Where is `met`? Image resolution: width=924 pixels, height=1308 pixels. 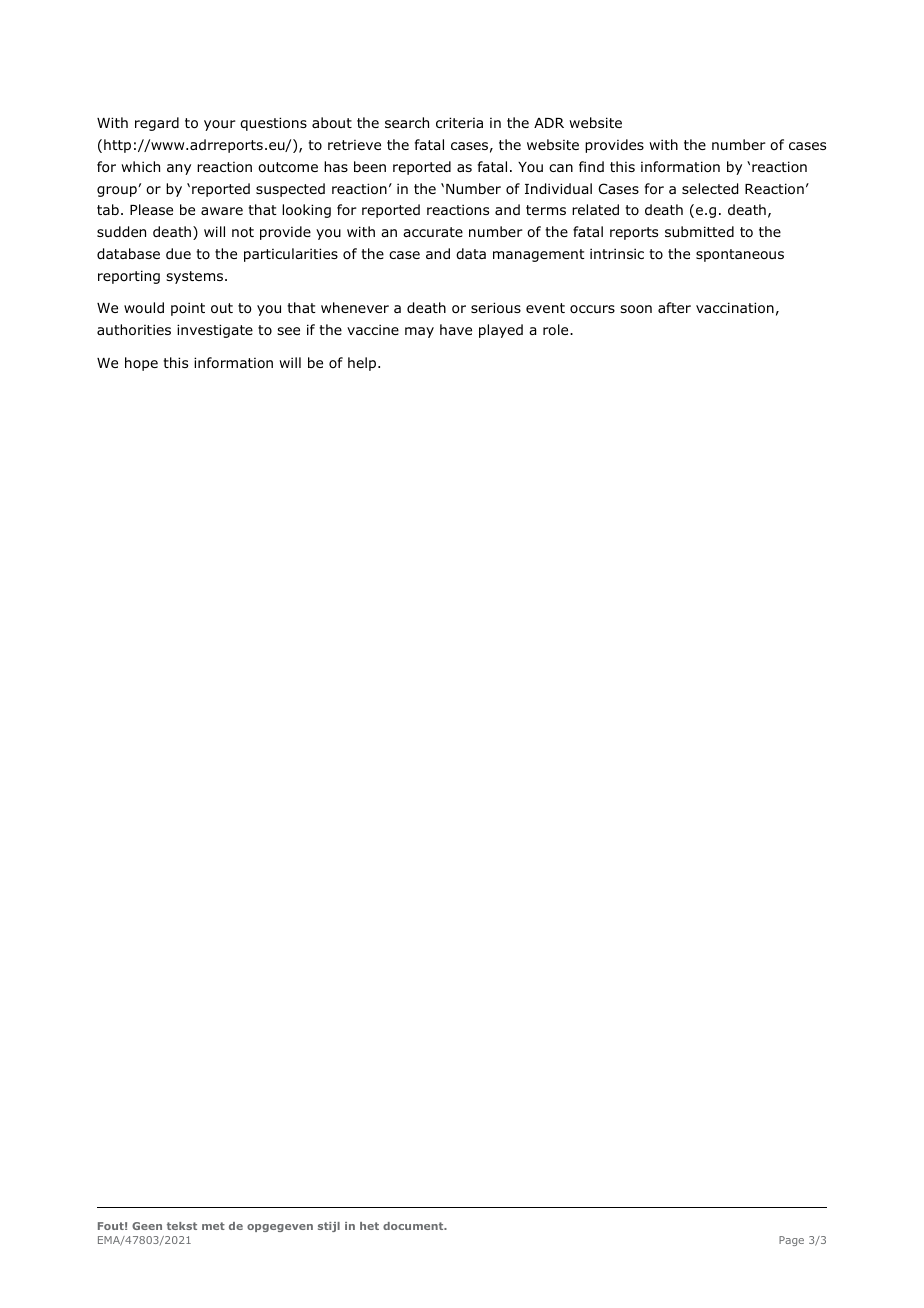
met is located at coordinates (213, 1226).
